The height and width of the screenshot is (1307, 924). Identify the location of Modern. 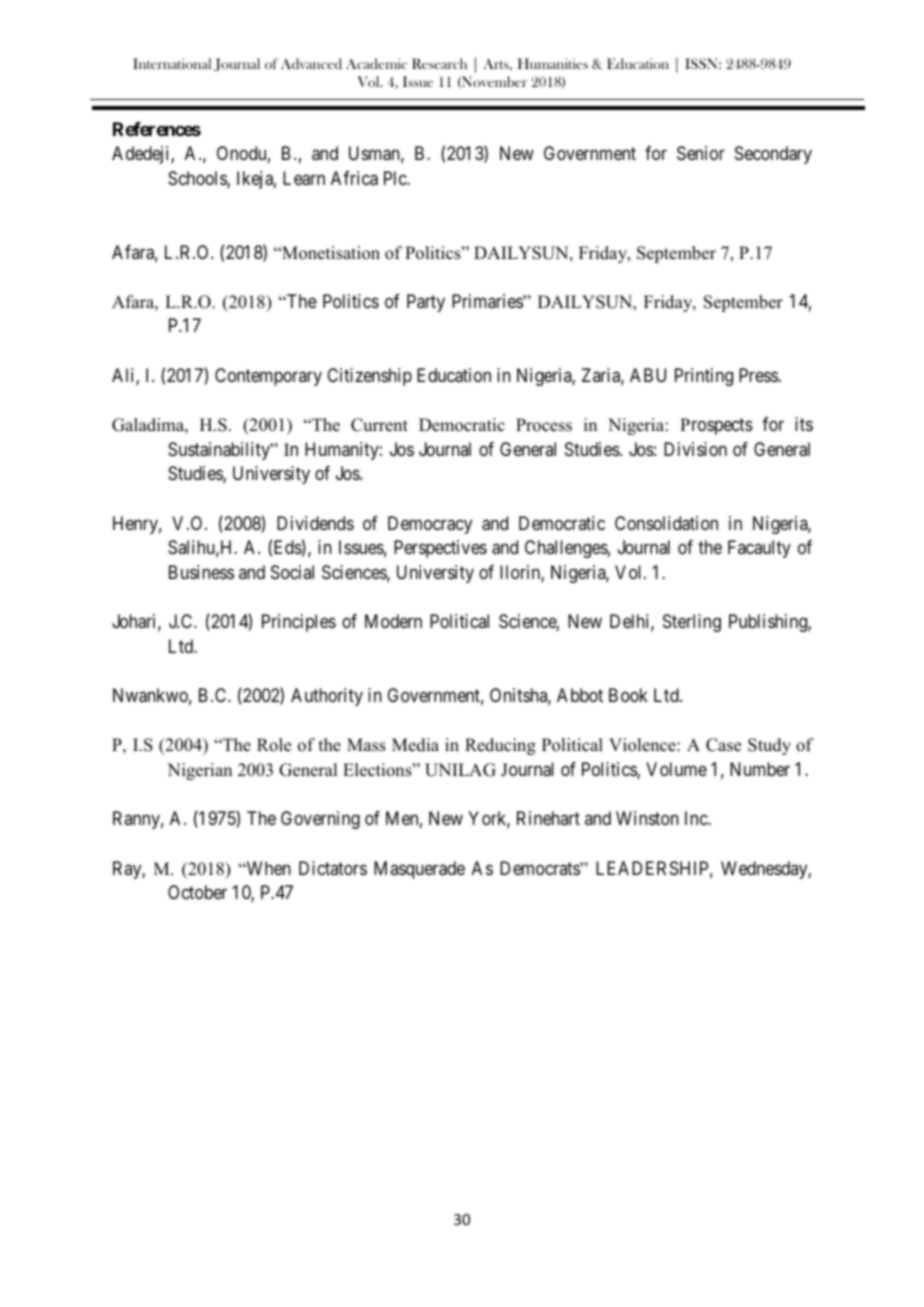
(393, 621).
